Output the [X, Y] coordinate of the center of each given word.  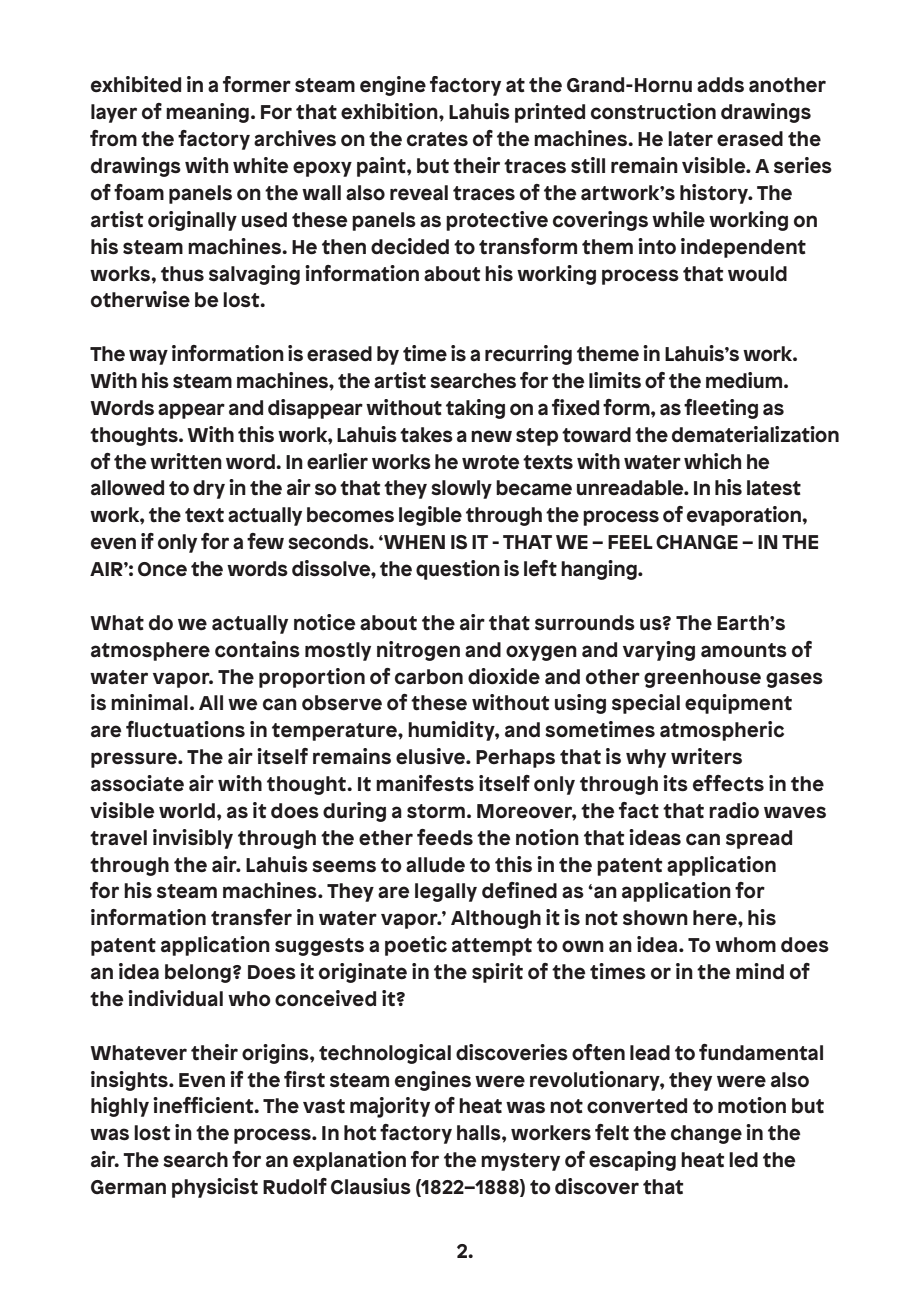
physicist [215, 1188]
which [712, 461]
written [186, 461]
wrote [490, 462]
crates [437, 139]
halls [480, 1133]
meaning [207, 113]
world [187, 811]
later [690, 139]
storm [436, 811]
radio [734, 810]
